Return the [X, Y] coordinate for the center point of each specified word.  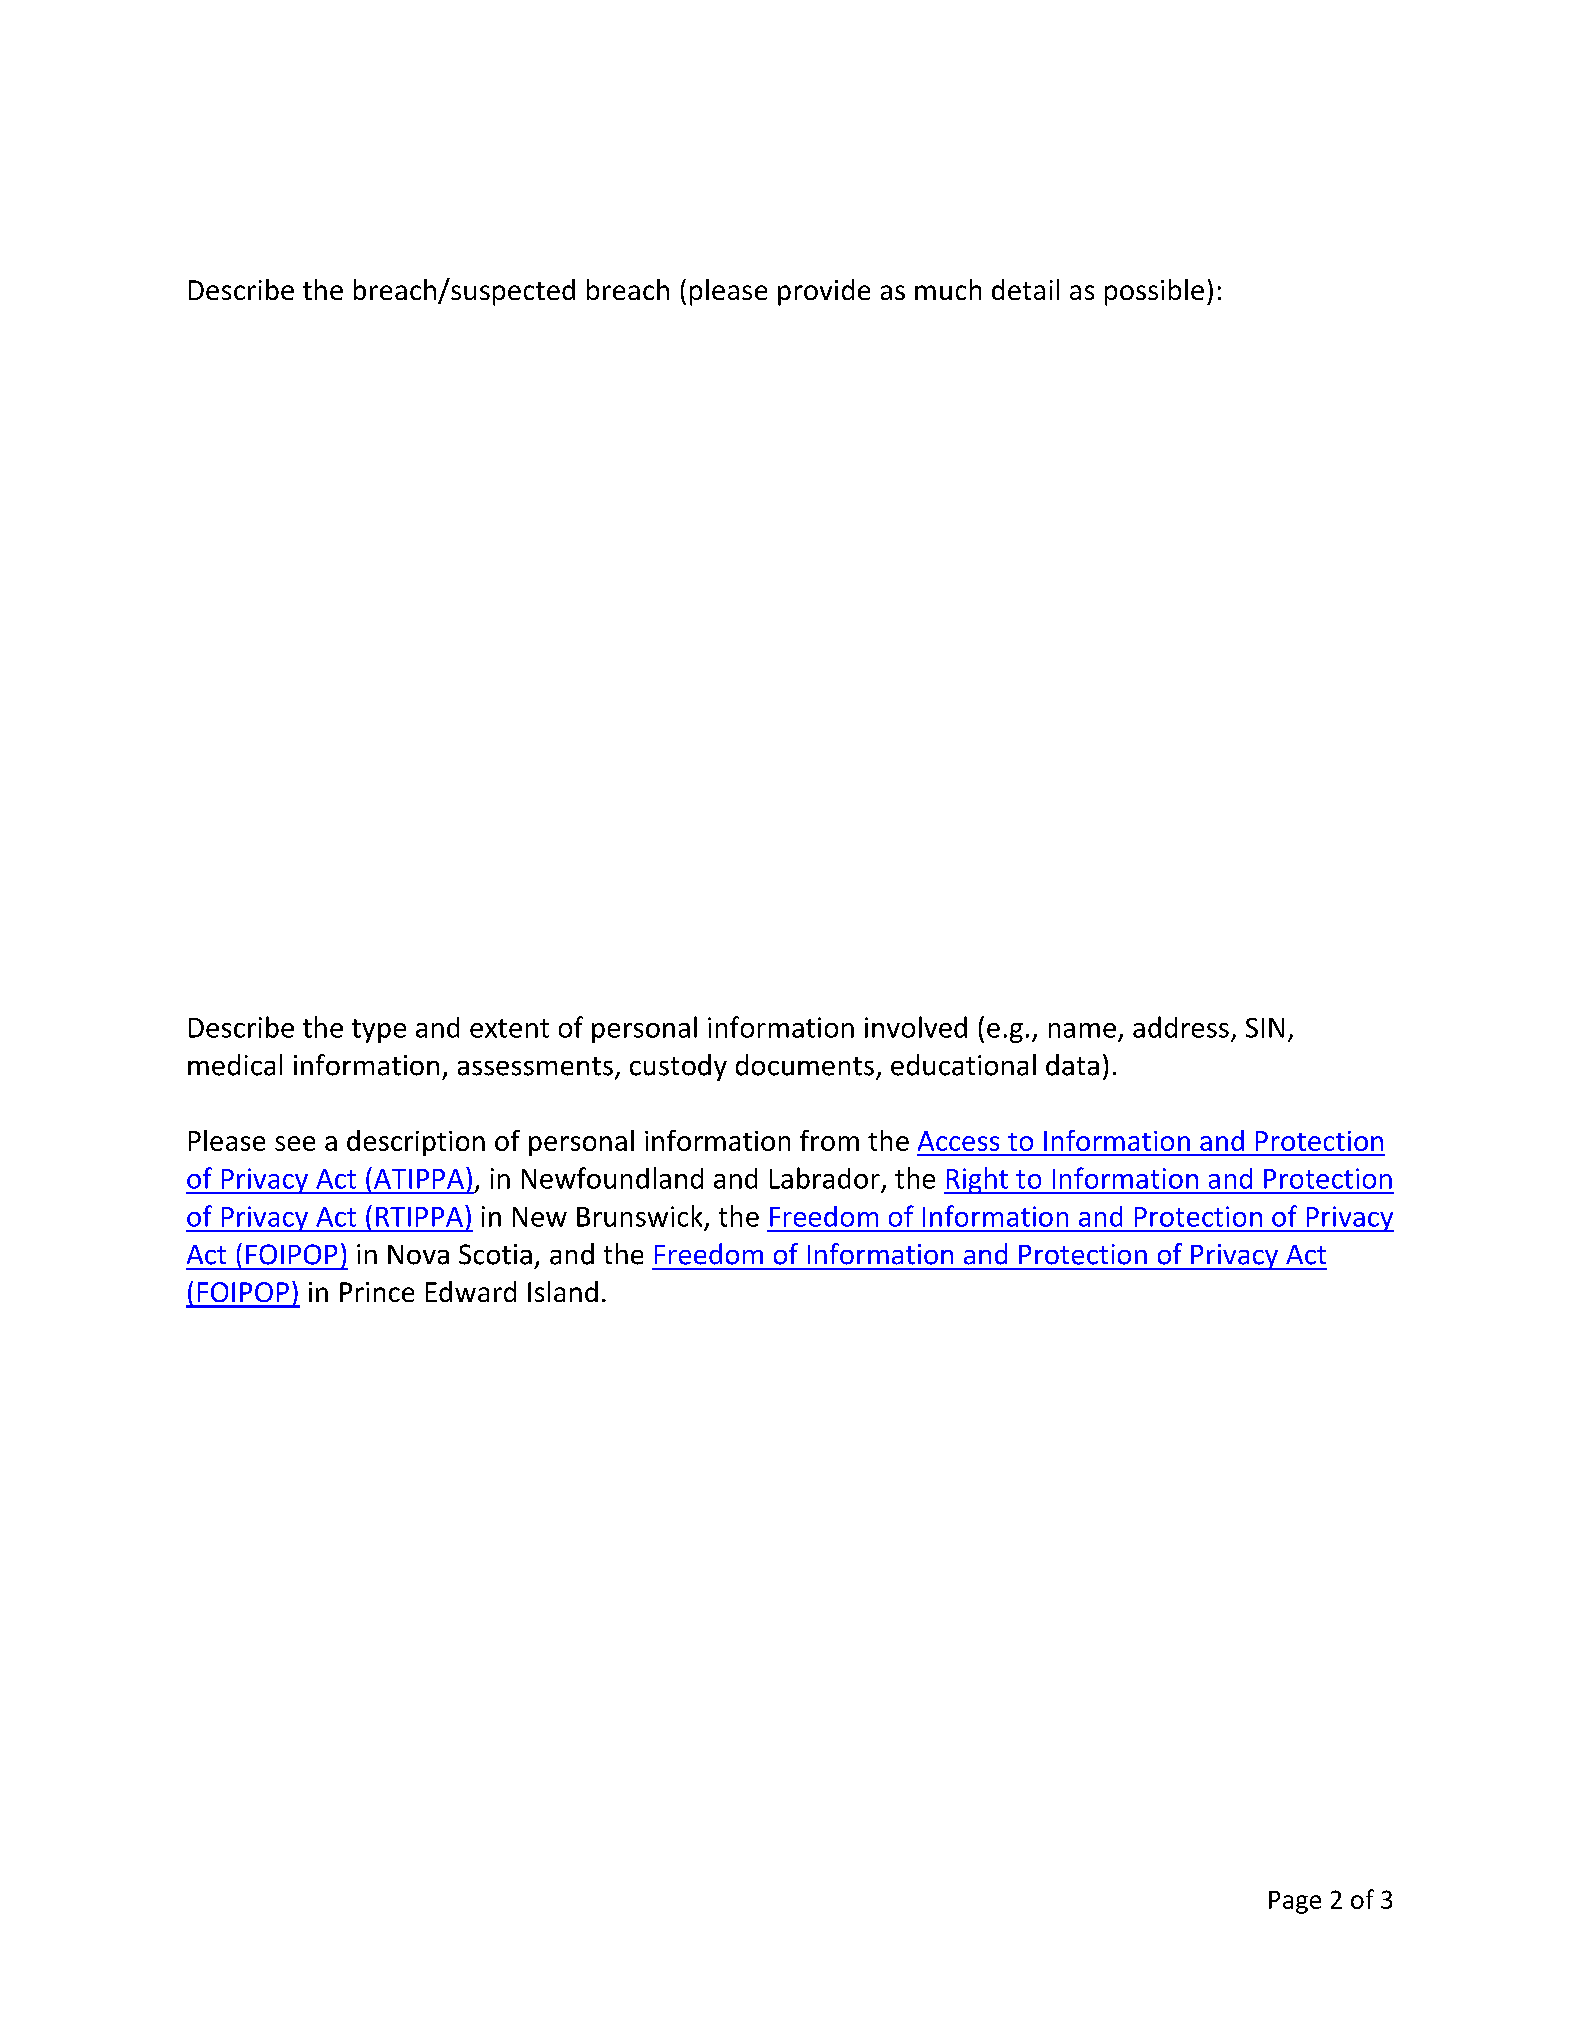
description [416, 1143]
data [1072, 1065]
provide [824, 292]
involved [916, 1027]
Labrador [825, 1178]
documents [805, 1065]
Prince [377, 1292]
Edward [471, 1291]
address [1181, 1027]
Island [563, 1291]
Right [977, 1180]
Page [1295, 1902]
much [948, 289]
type [379, 1031]
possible [1154, 292]
